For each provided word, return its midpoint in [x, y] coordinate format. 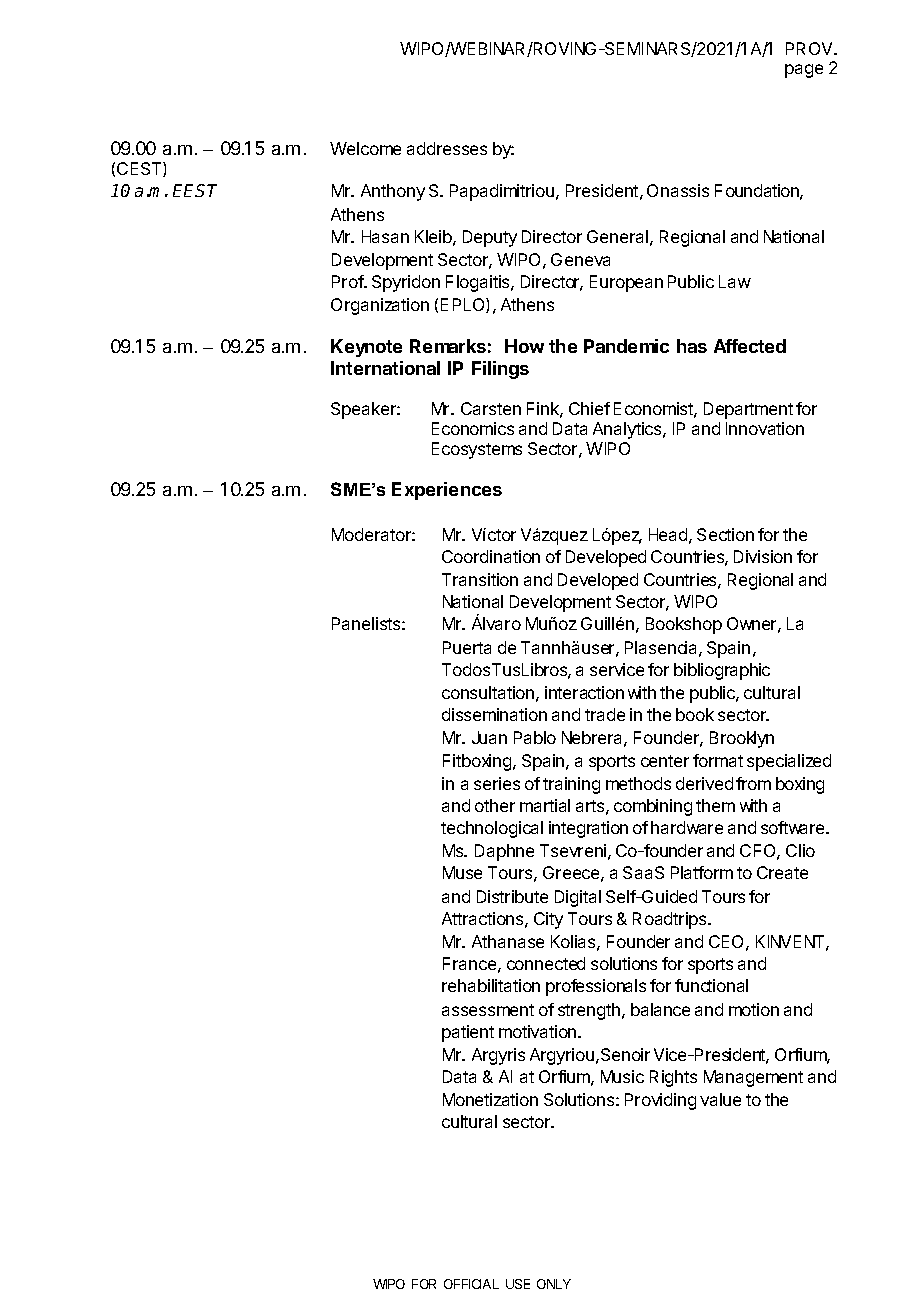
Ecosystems [477, 450]
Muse [462, 872]
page [804, 71]
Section [725, 534]
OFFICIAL [471, 1284]
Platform [702, 872]
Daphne [504, 852]
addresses [447, 148]
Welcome [365, 148]
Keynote [366, 348]
